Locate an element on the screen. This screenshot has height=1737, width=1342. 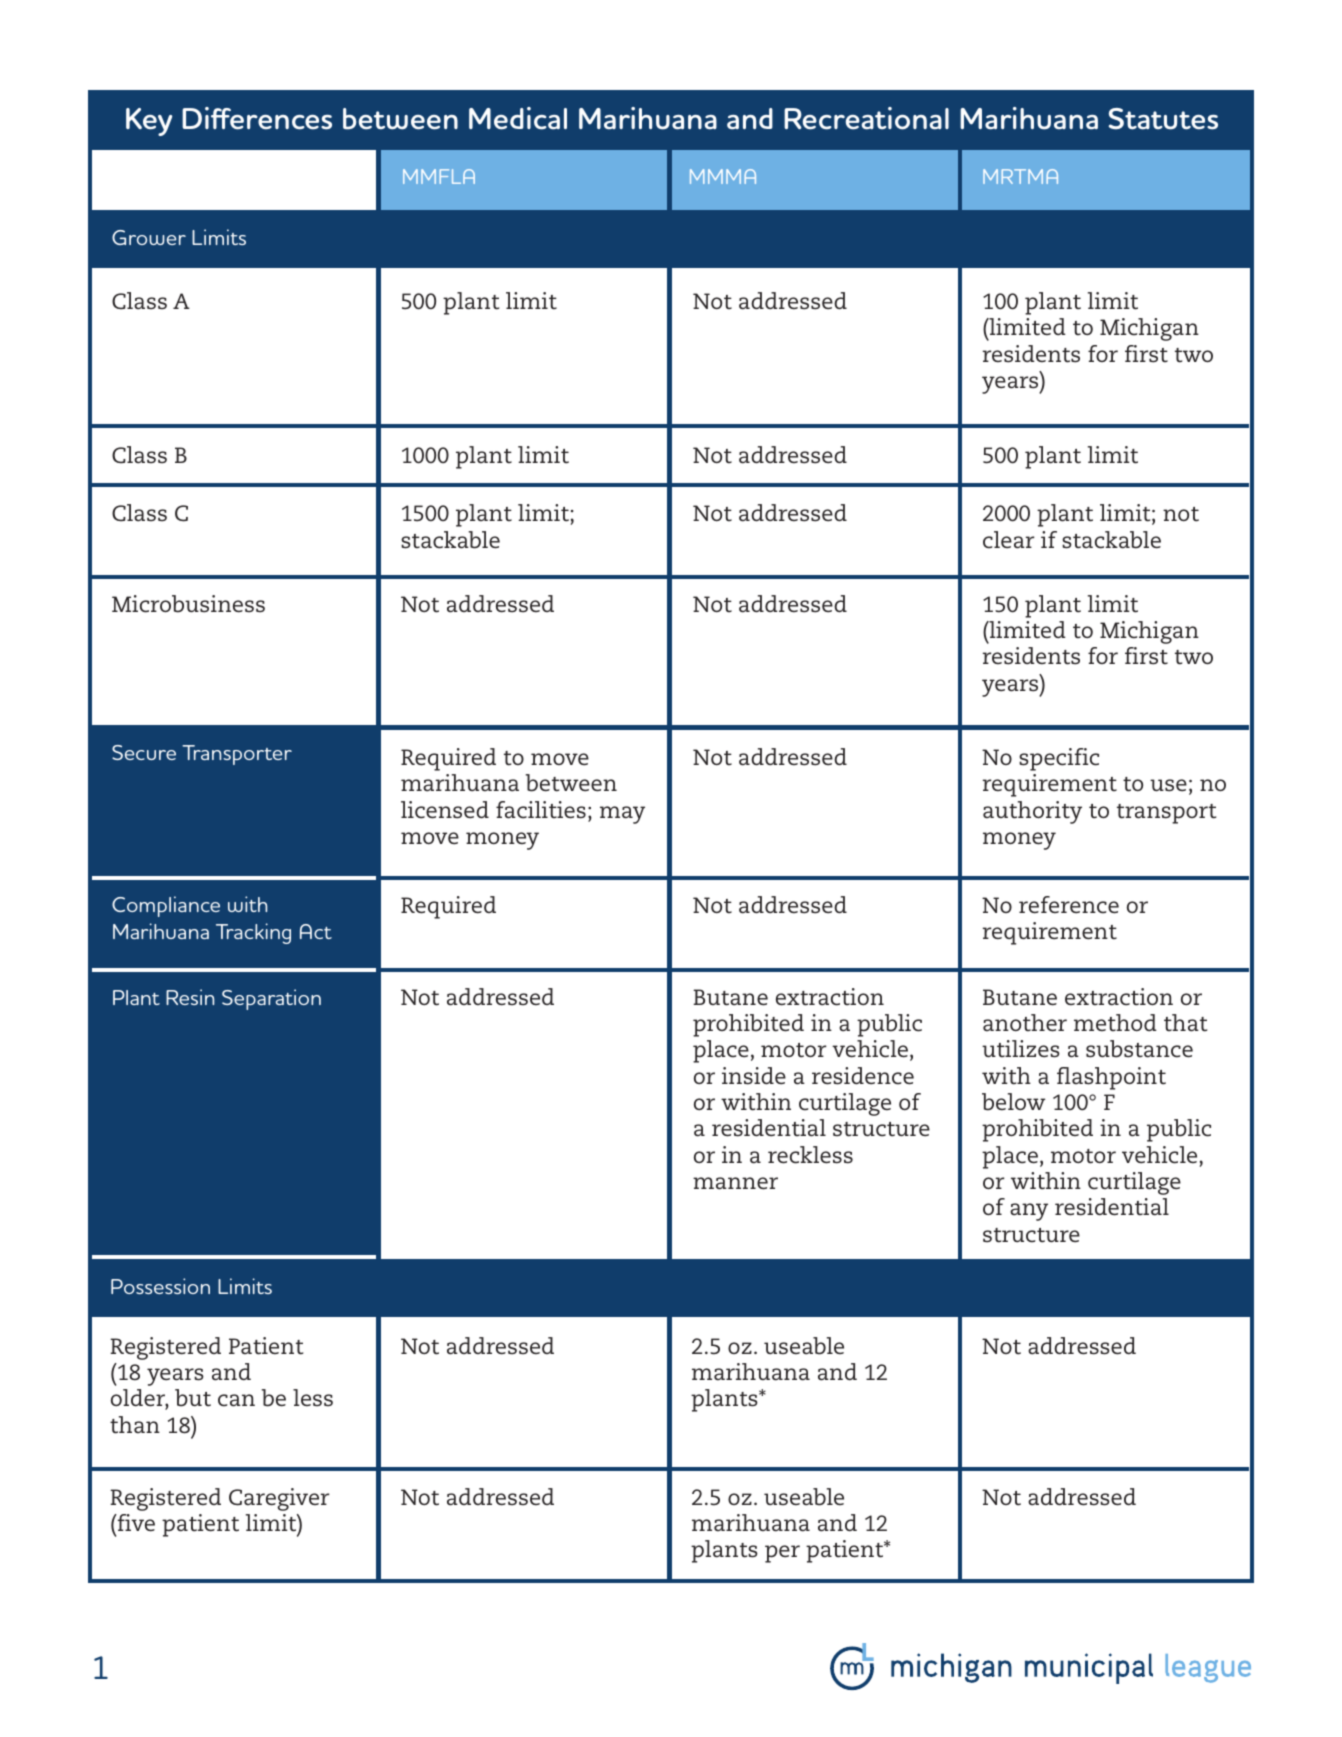
manner is located at coordinates (735, 1183).
